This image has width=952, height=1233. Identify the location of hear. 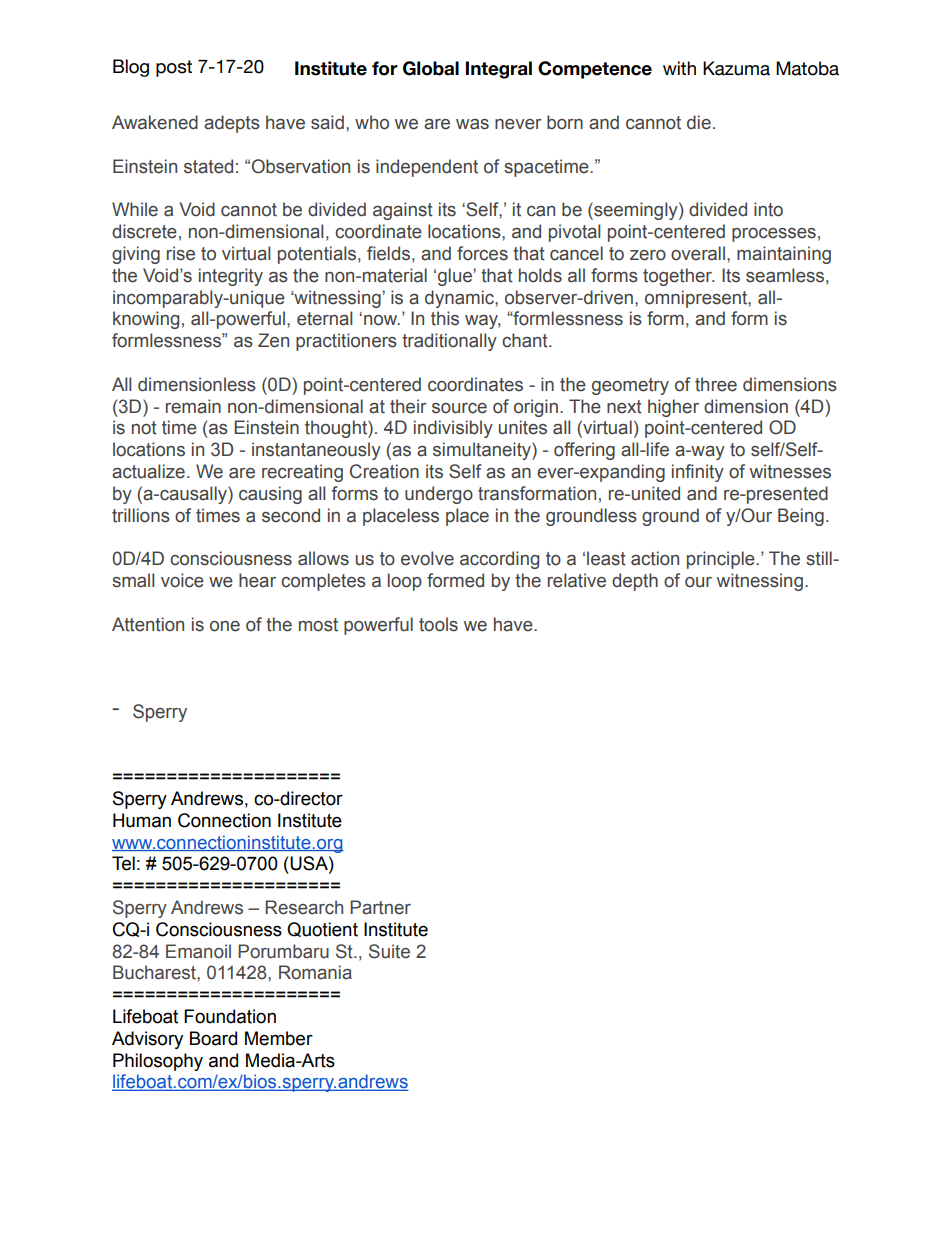
(257, 580).
